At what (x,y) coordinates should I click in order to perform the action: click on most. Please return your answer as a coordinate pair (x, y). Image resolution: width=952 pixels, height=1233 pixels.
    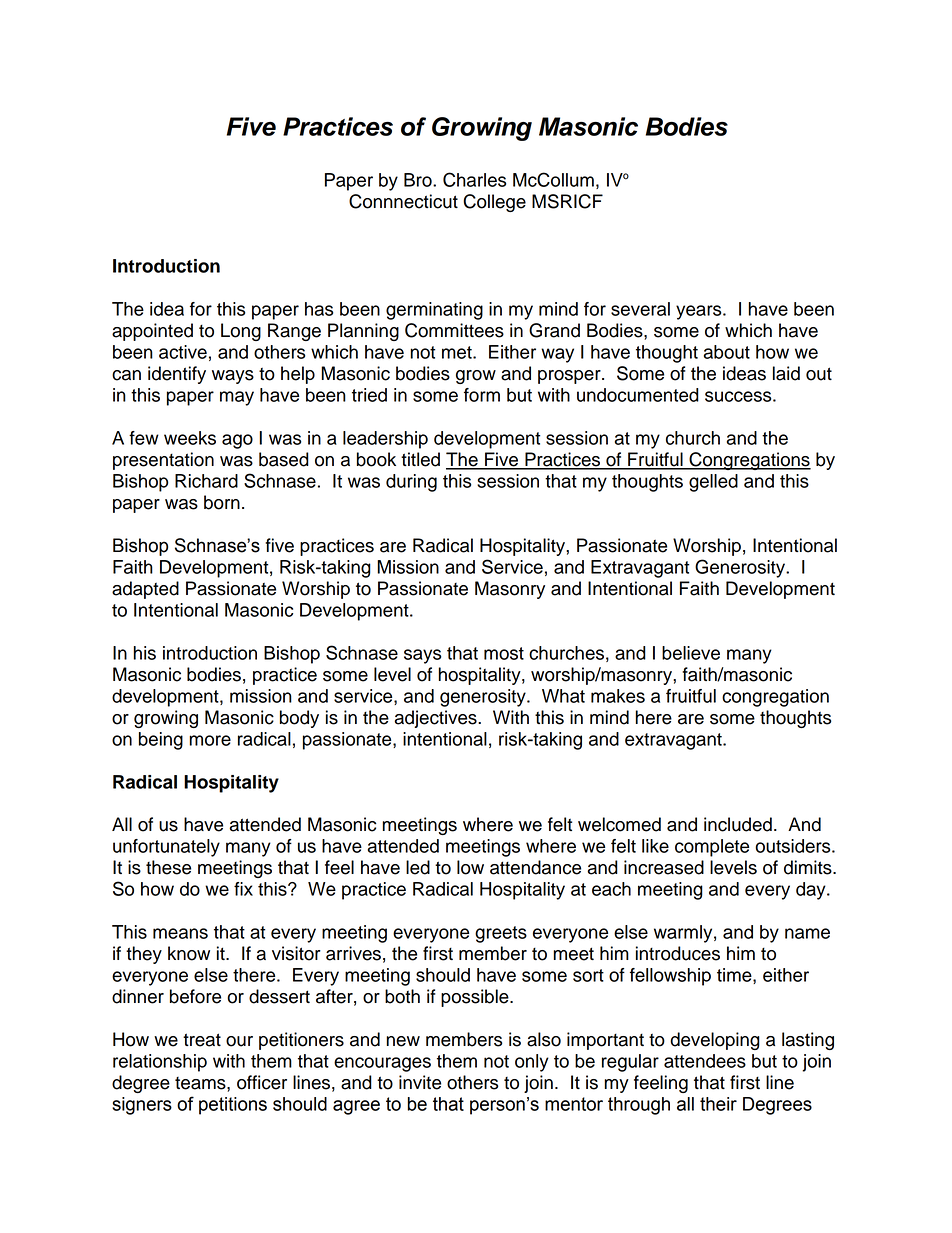
    Looking at the image, I should click on (504, 653).
